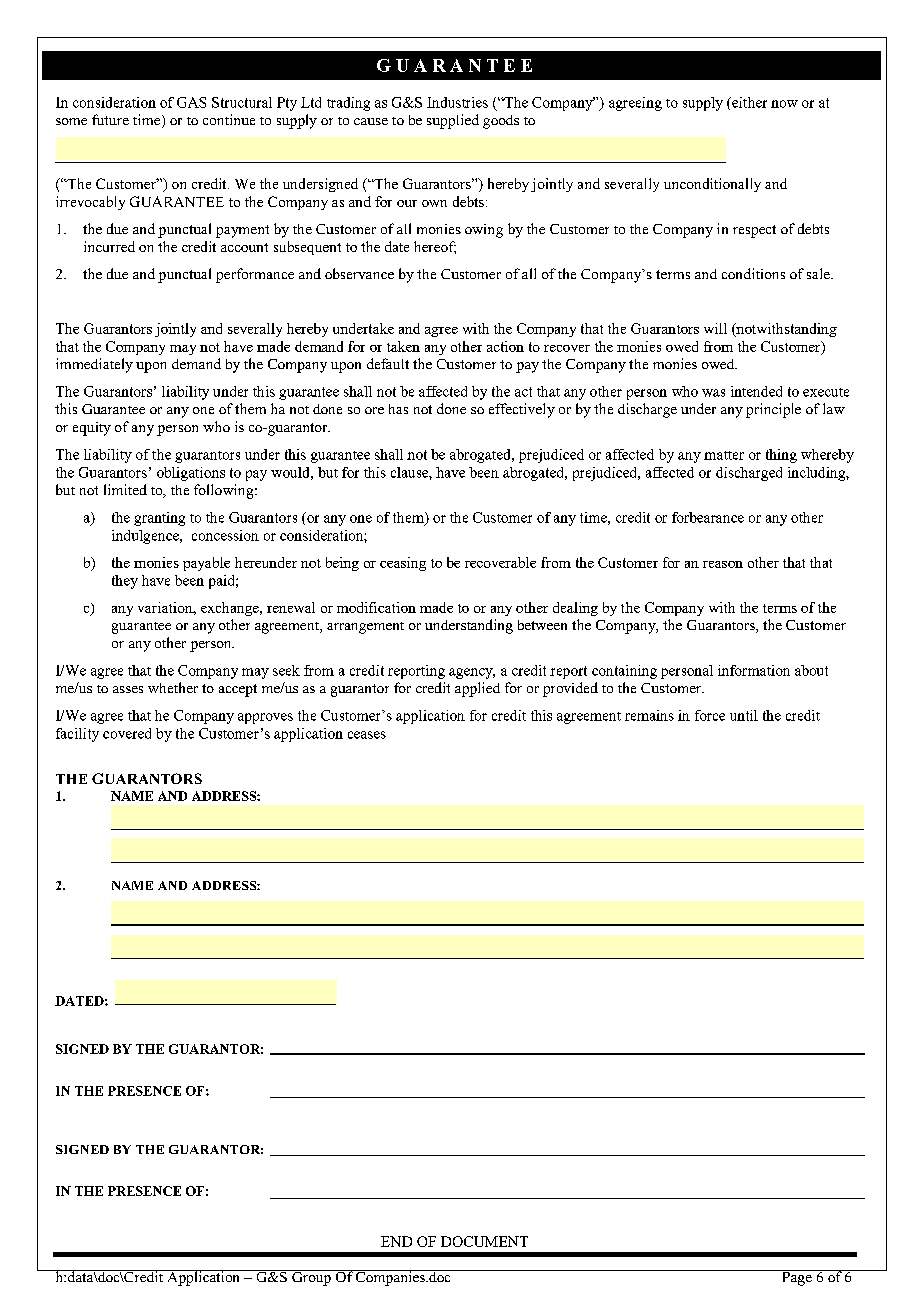  I want to click on either, so click(748, 102).
